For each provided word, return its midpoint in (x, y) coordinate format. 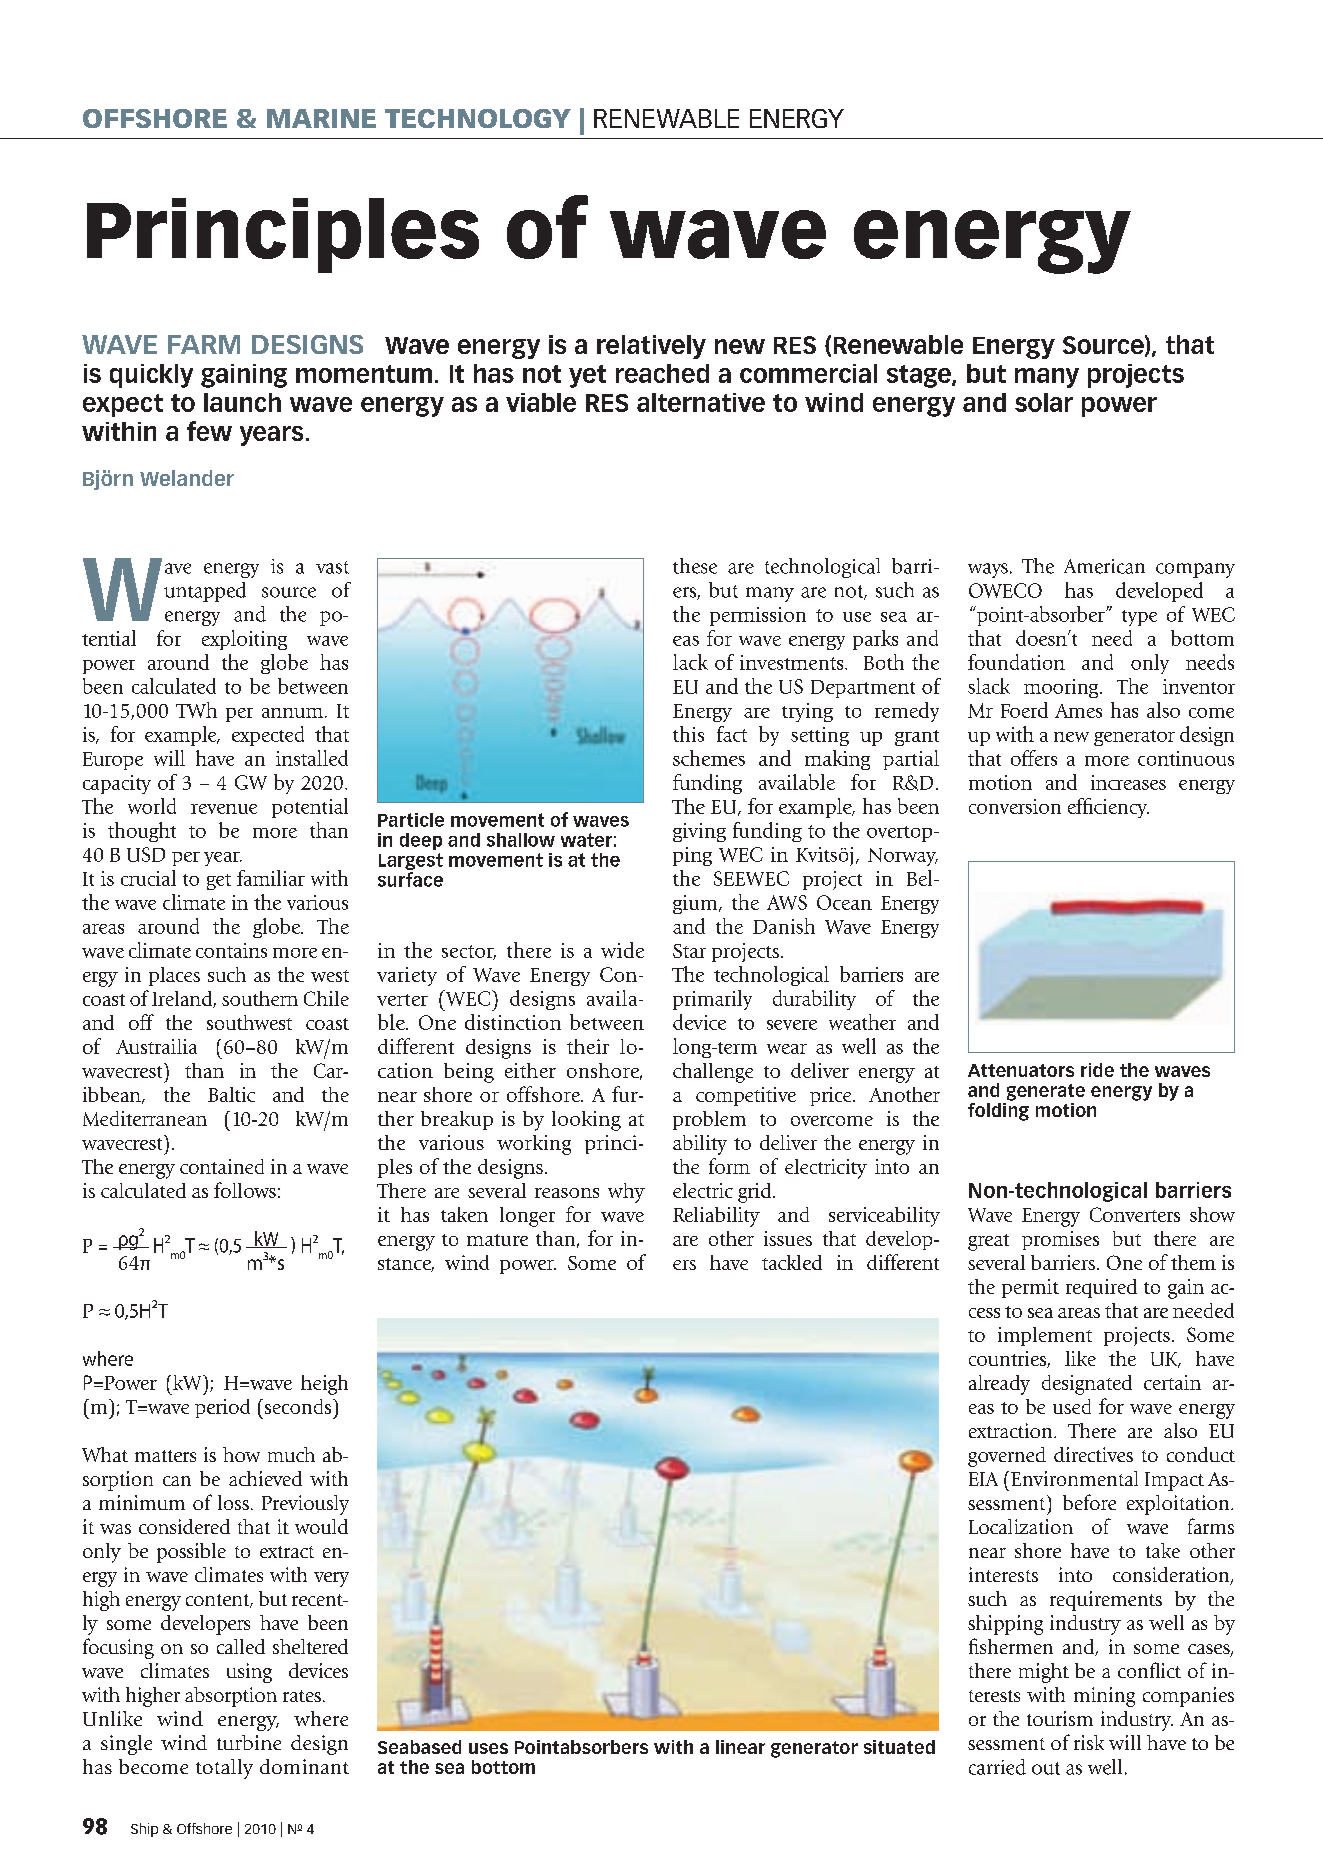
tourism (1060, 1718)
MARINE (321, 118)
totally (224, 1769)
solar (1044, 402)
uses (488, 1748)
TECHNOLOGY (478, 118)
